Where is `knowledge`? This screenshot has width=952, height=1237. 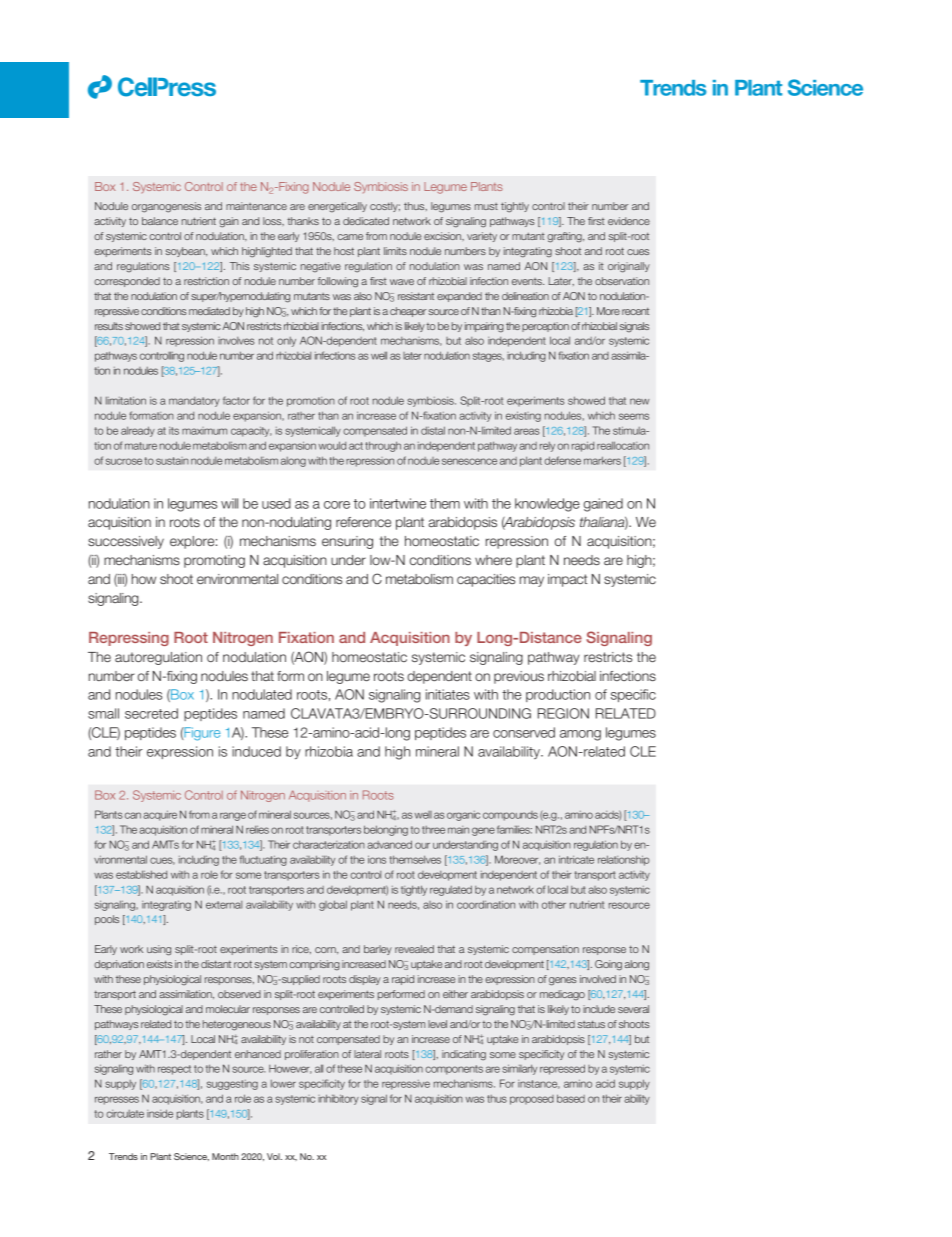 knowledge is located at coordinates (547, 505).
